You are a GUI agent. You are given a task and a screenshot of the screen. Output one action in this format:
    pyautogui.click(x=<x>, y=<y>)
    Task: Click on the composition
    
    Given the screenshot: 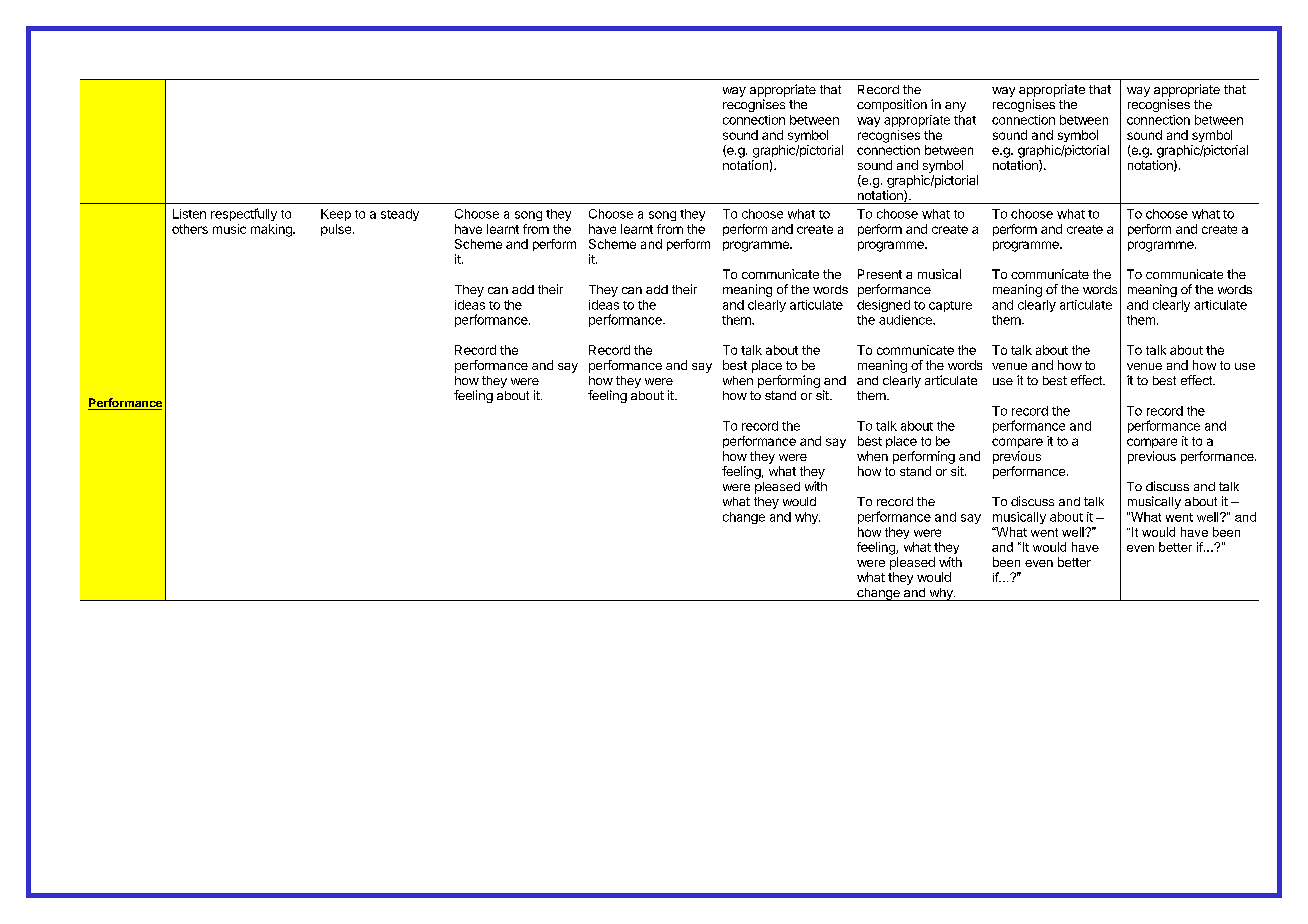 What is the action you would take?
    pyautogui.click(x=892, y=105)
